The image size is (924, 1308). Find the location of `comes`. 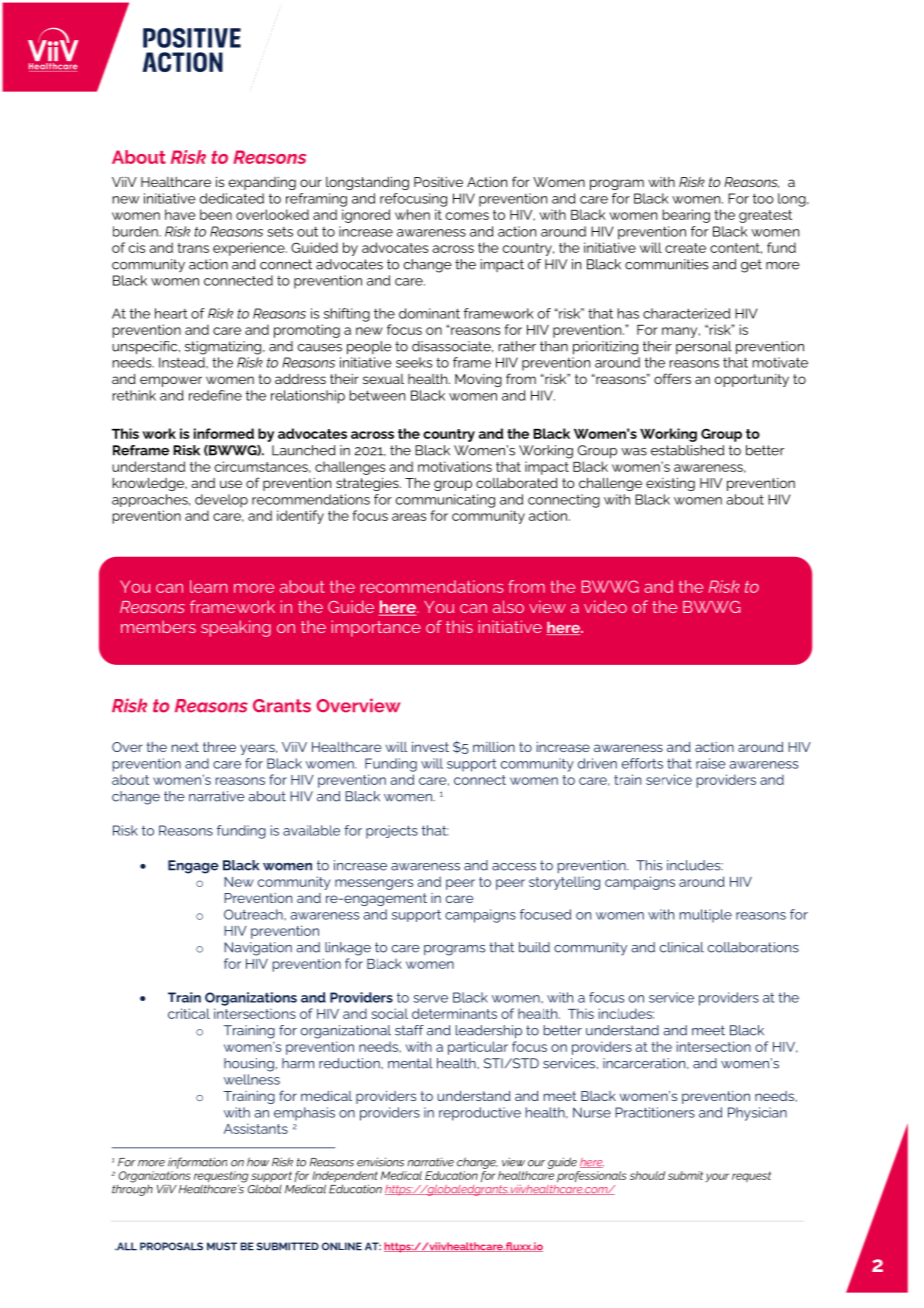

comes is located at coordinates (467, 216).
